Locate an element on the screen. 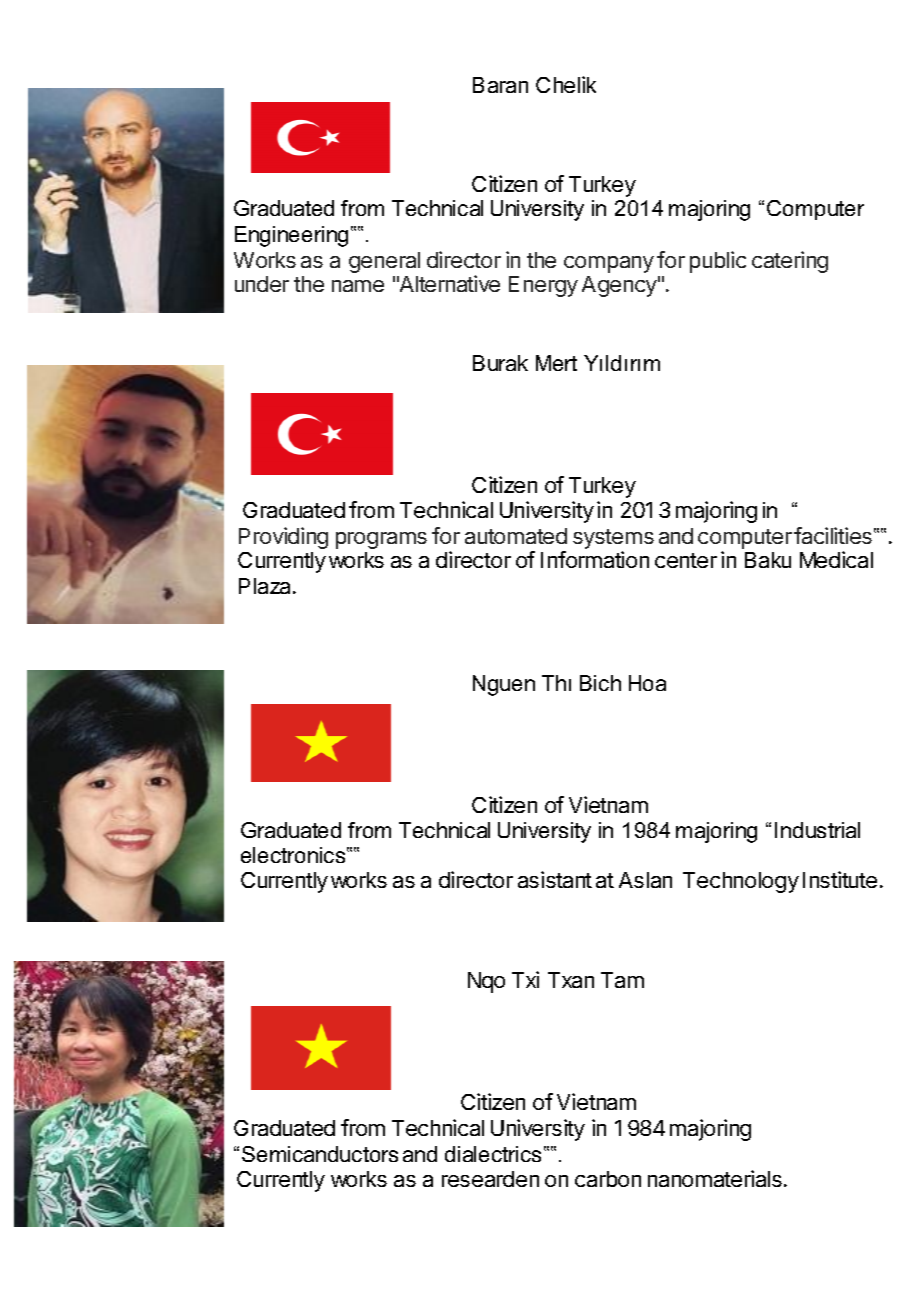 This screenshot has height=1308, width=924. Industrial is located at coordinates (817, 830).
